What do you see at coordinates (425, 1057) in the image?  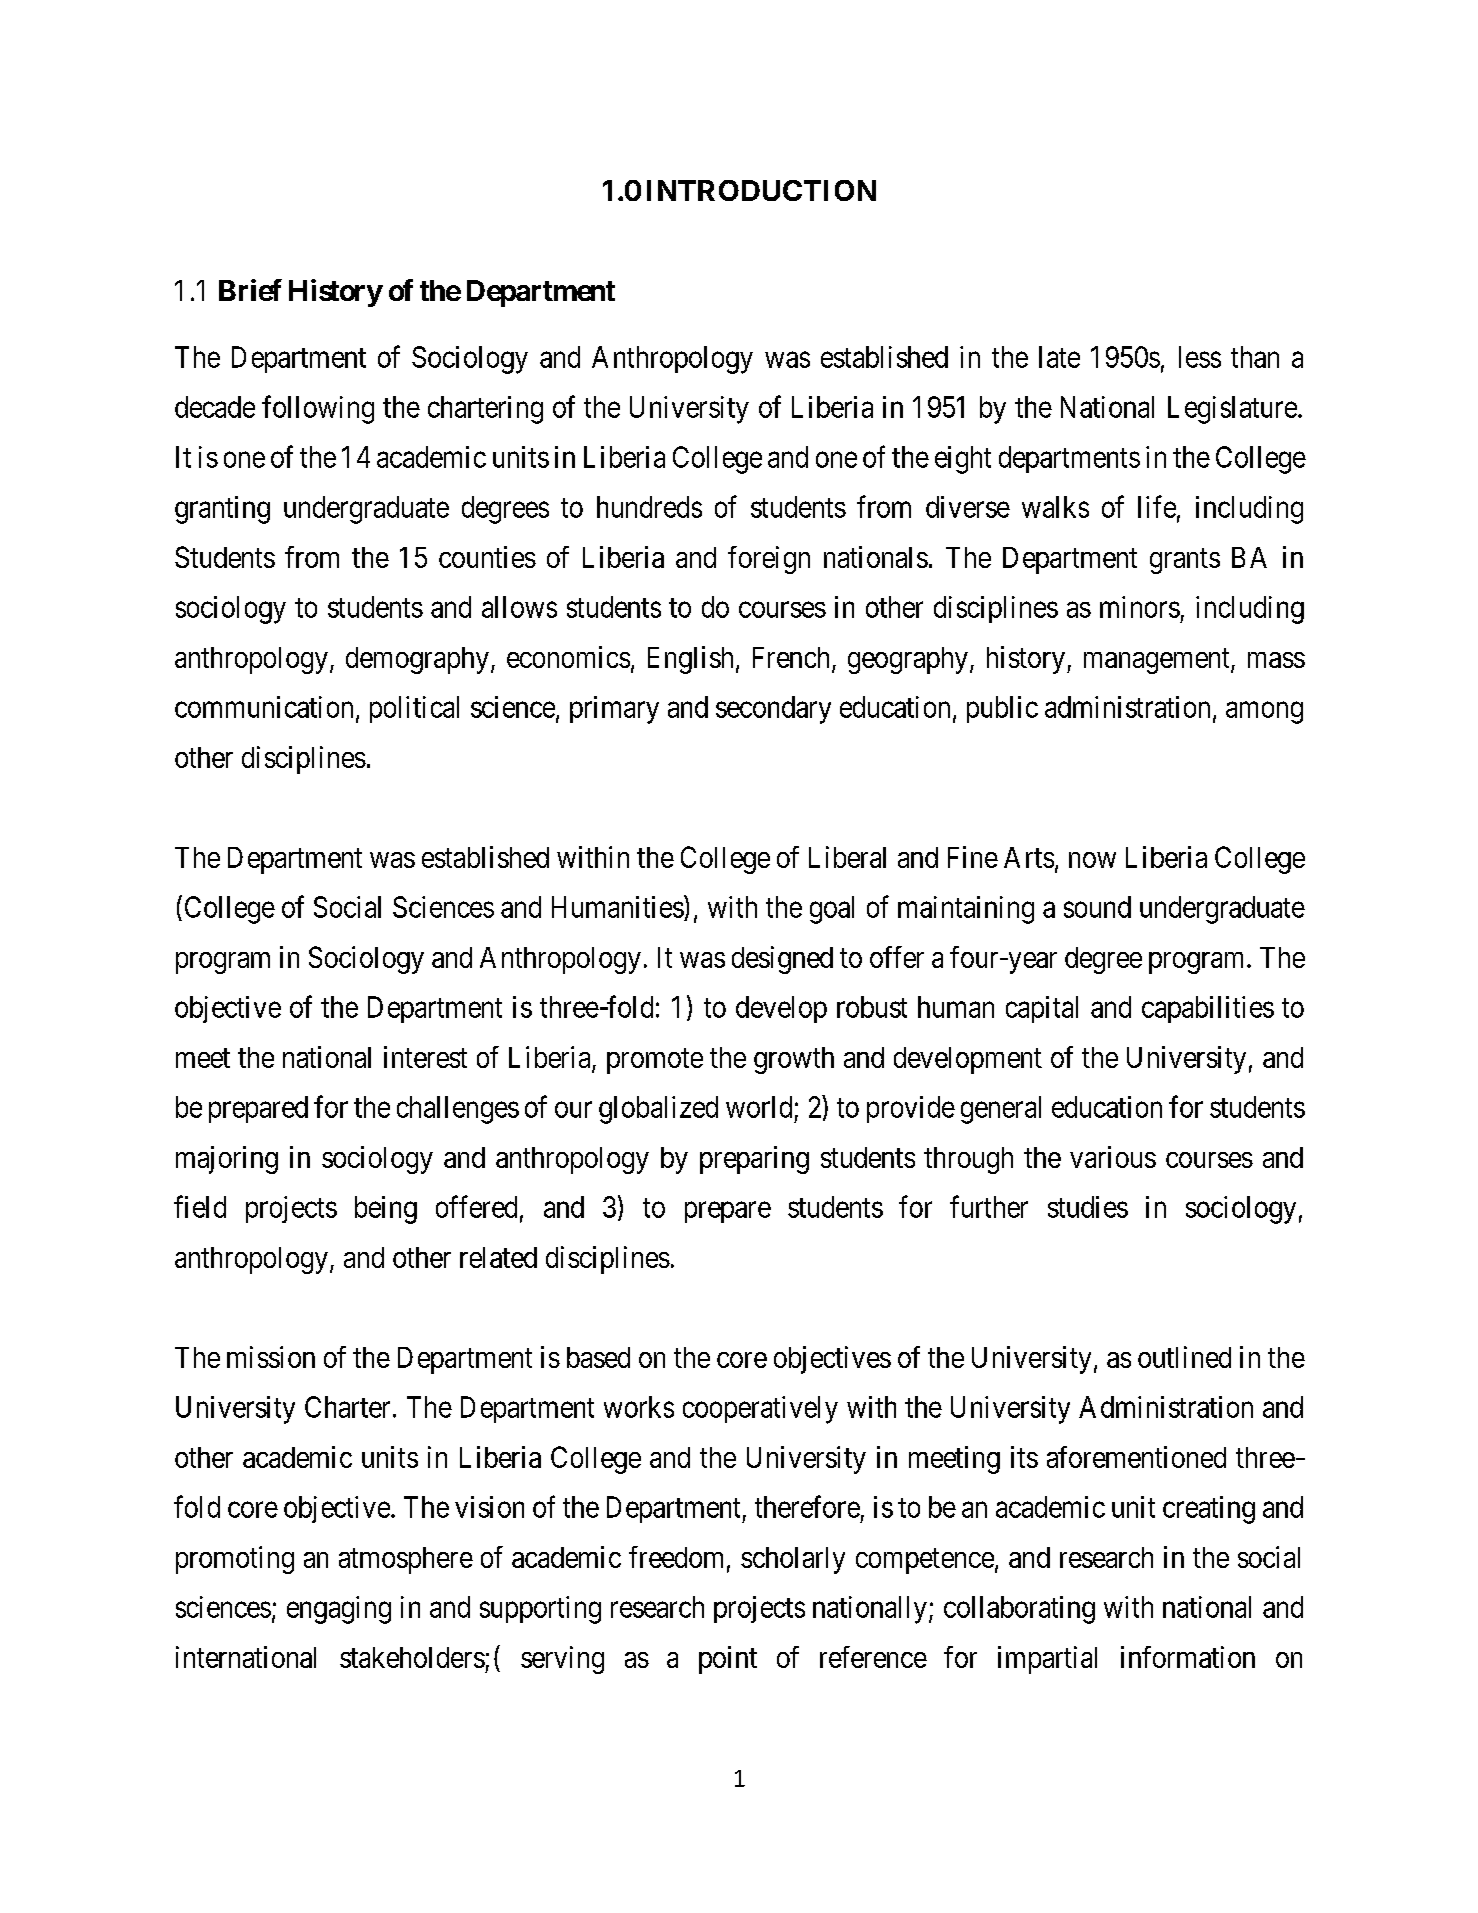 I see `interest` at bounding box center [425, 1057].
